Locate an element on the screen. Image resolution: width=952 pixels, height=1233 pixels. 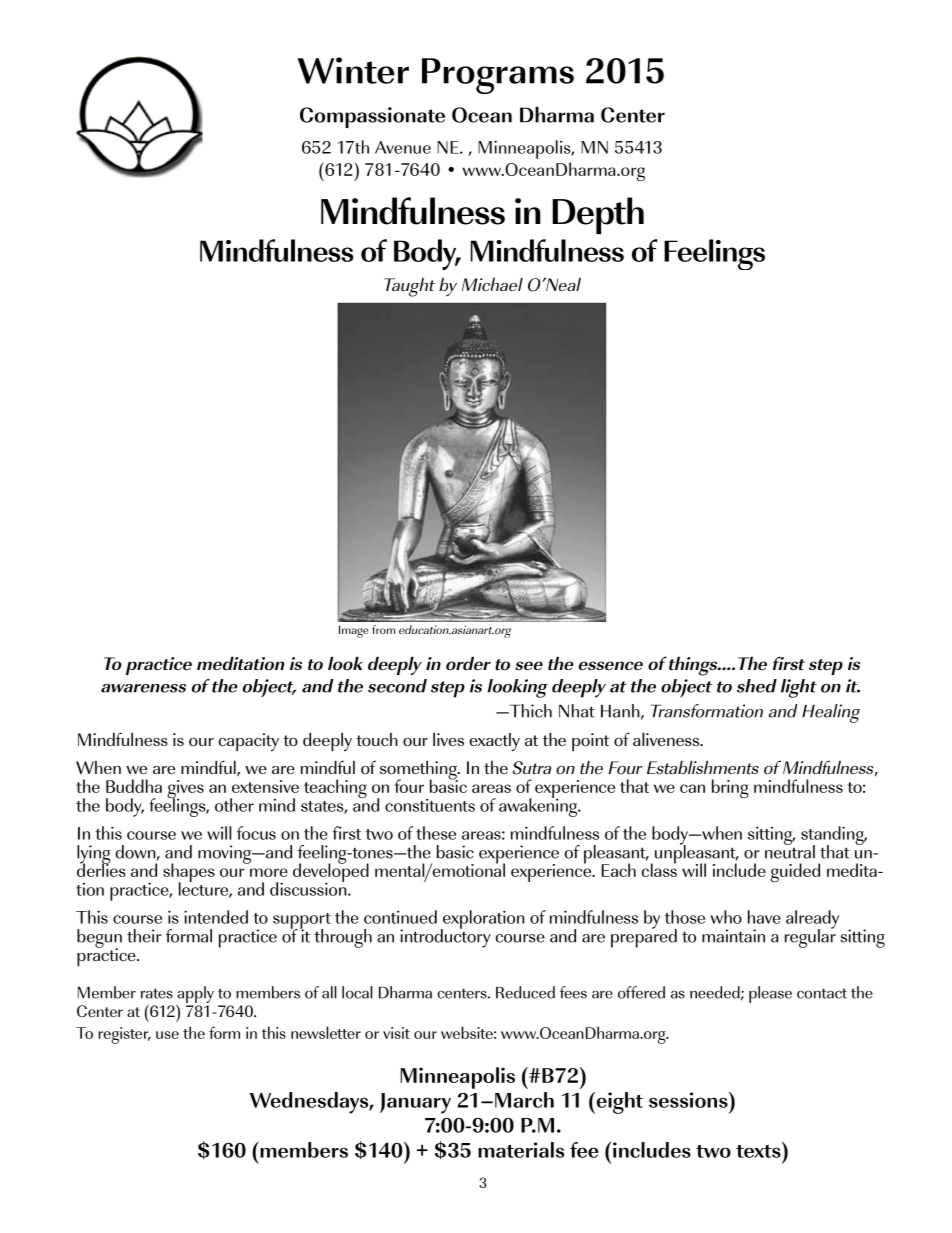
Depth is located at coordinates (598, 215).
